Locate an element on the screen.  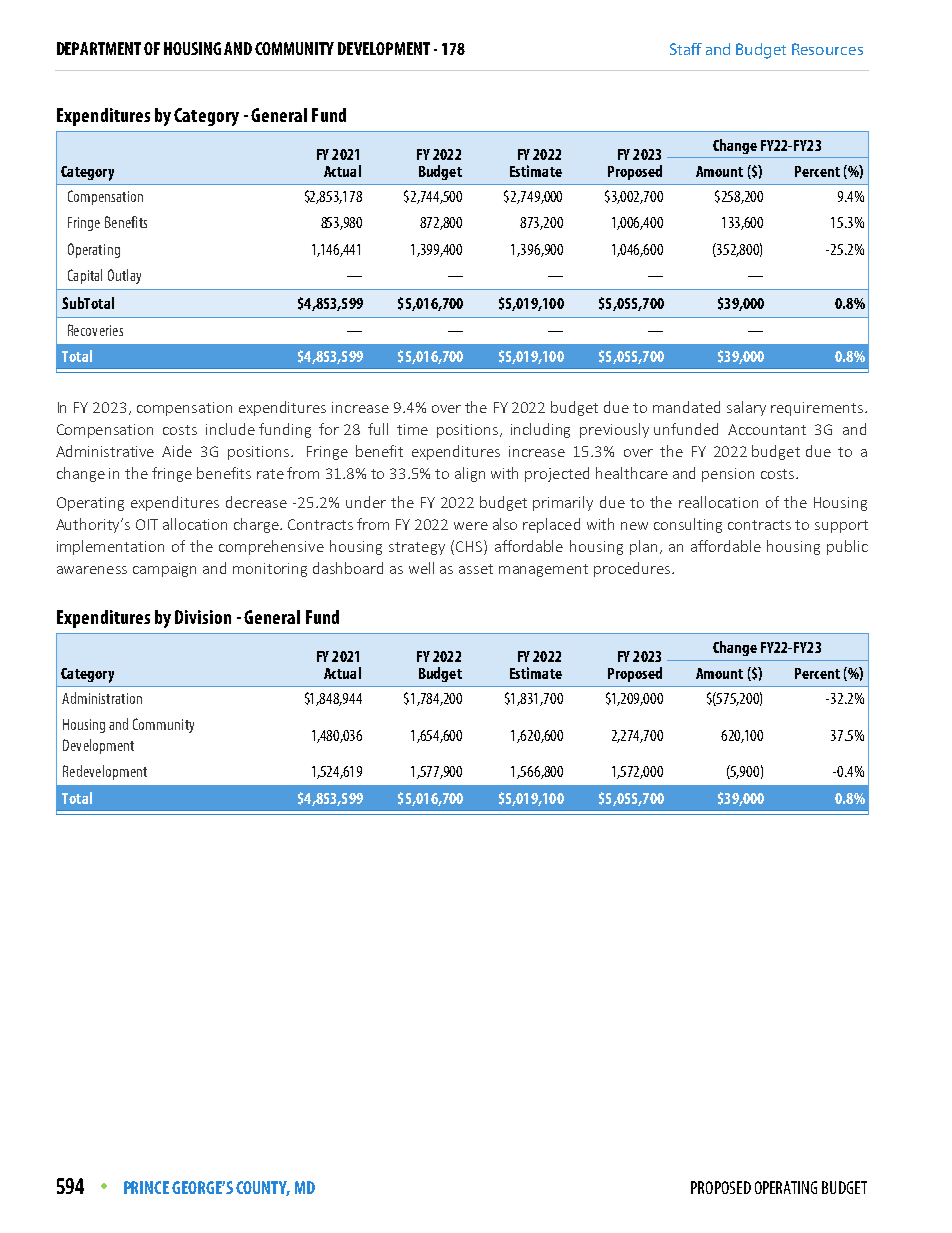
Administration is located at coordinates (102, 698).
